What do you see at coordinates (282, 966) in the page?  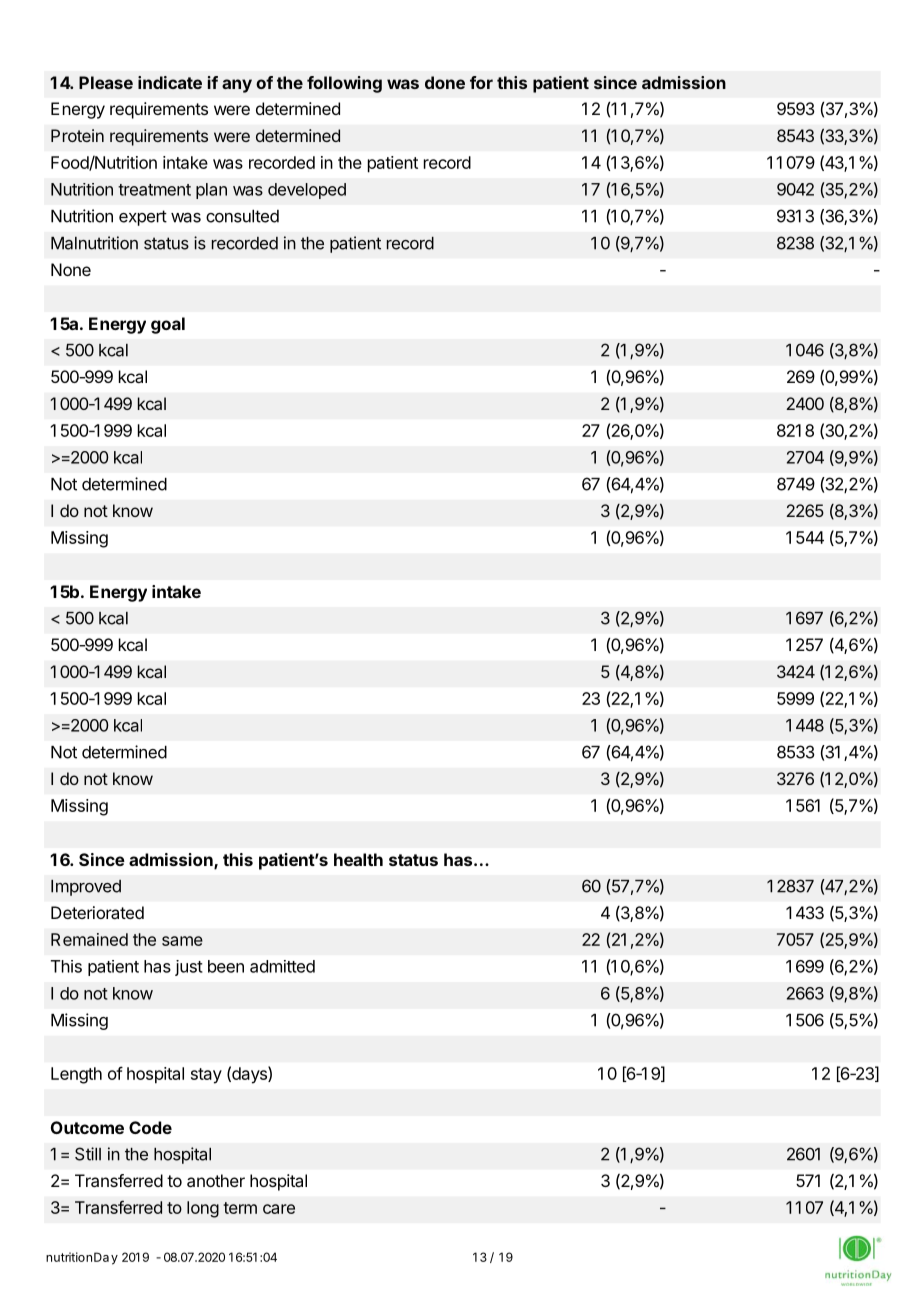 I see `admitted` at bounding box center [282, 966].
